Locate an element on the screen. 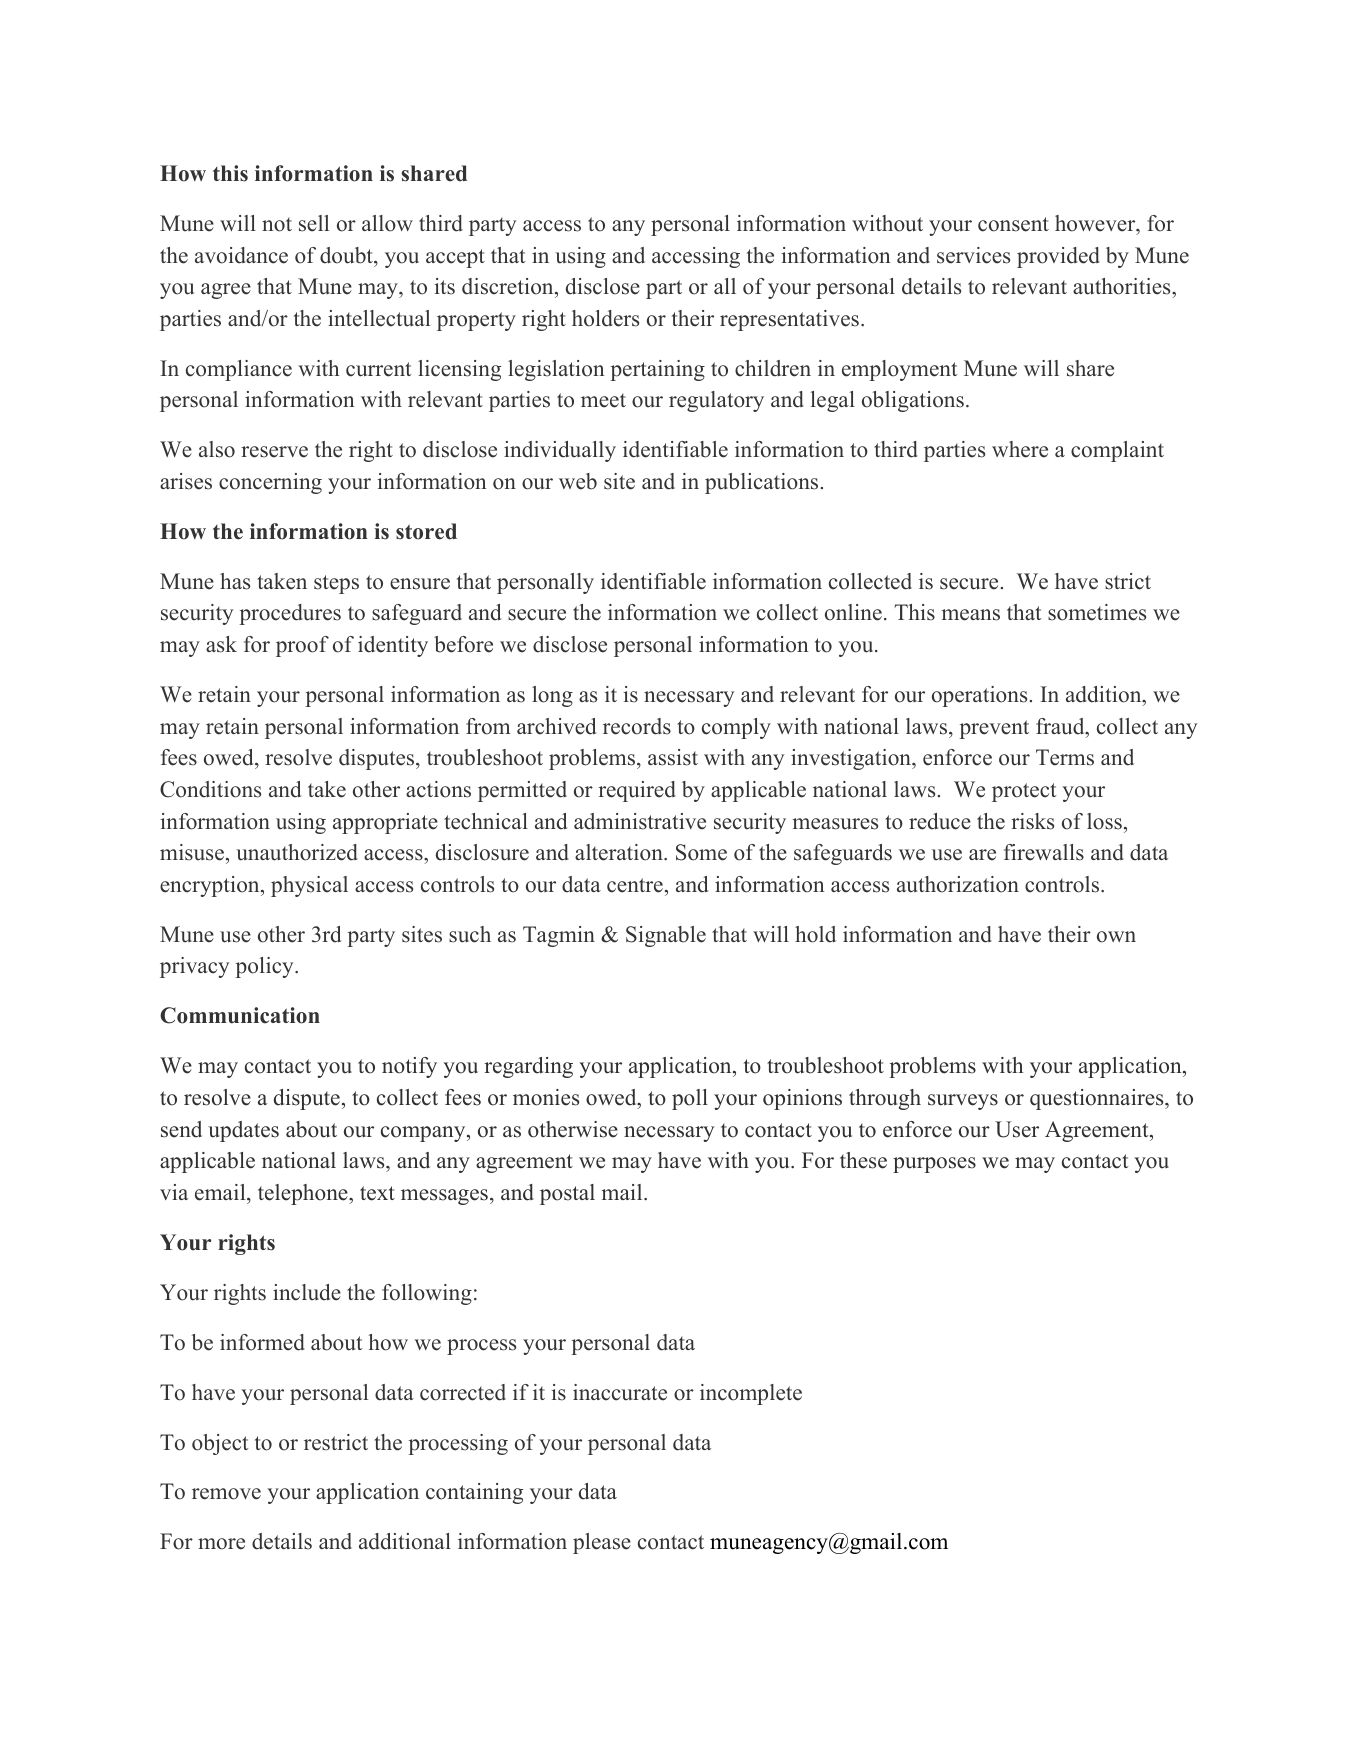 This screenshot has height=1758, width=1359. discretion is located at coordinates (509, 286).
